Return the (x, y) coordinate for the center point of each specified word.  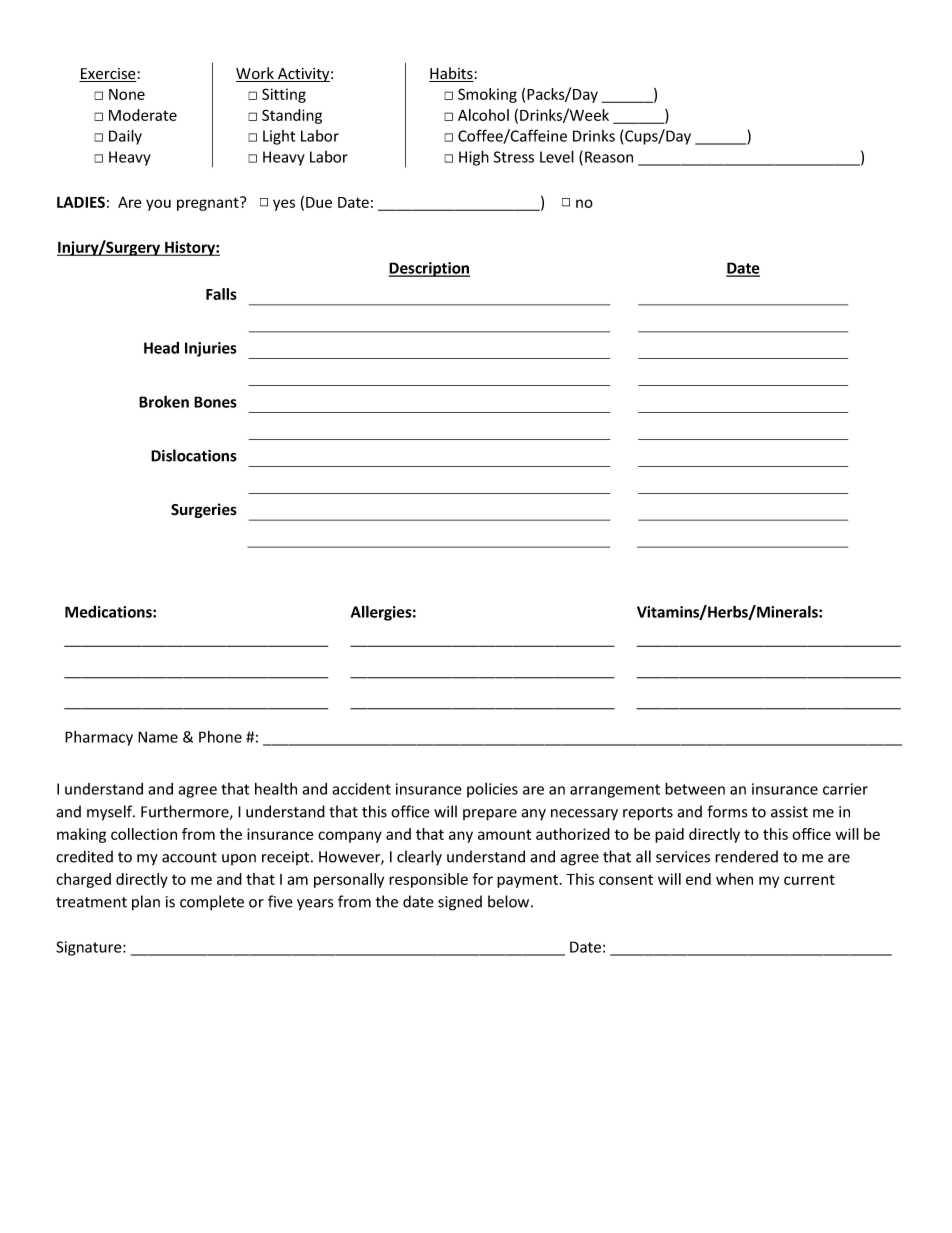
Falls (221, 294)
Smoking (487, 95)
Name (158, 737)
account (189, 857)
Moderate (143, 115)
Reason (609, 157)
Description (429, 269)
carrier (845, 789)
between (695, 788)
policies (492, 790)
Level (557, 156)
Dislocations (194, 455)
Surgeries (204, 510)
